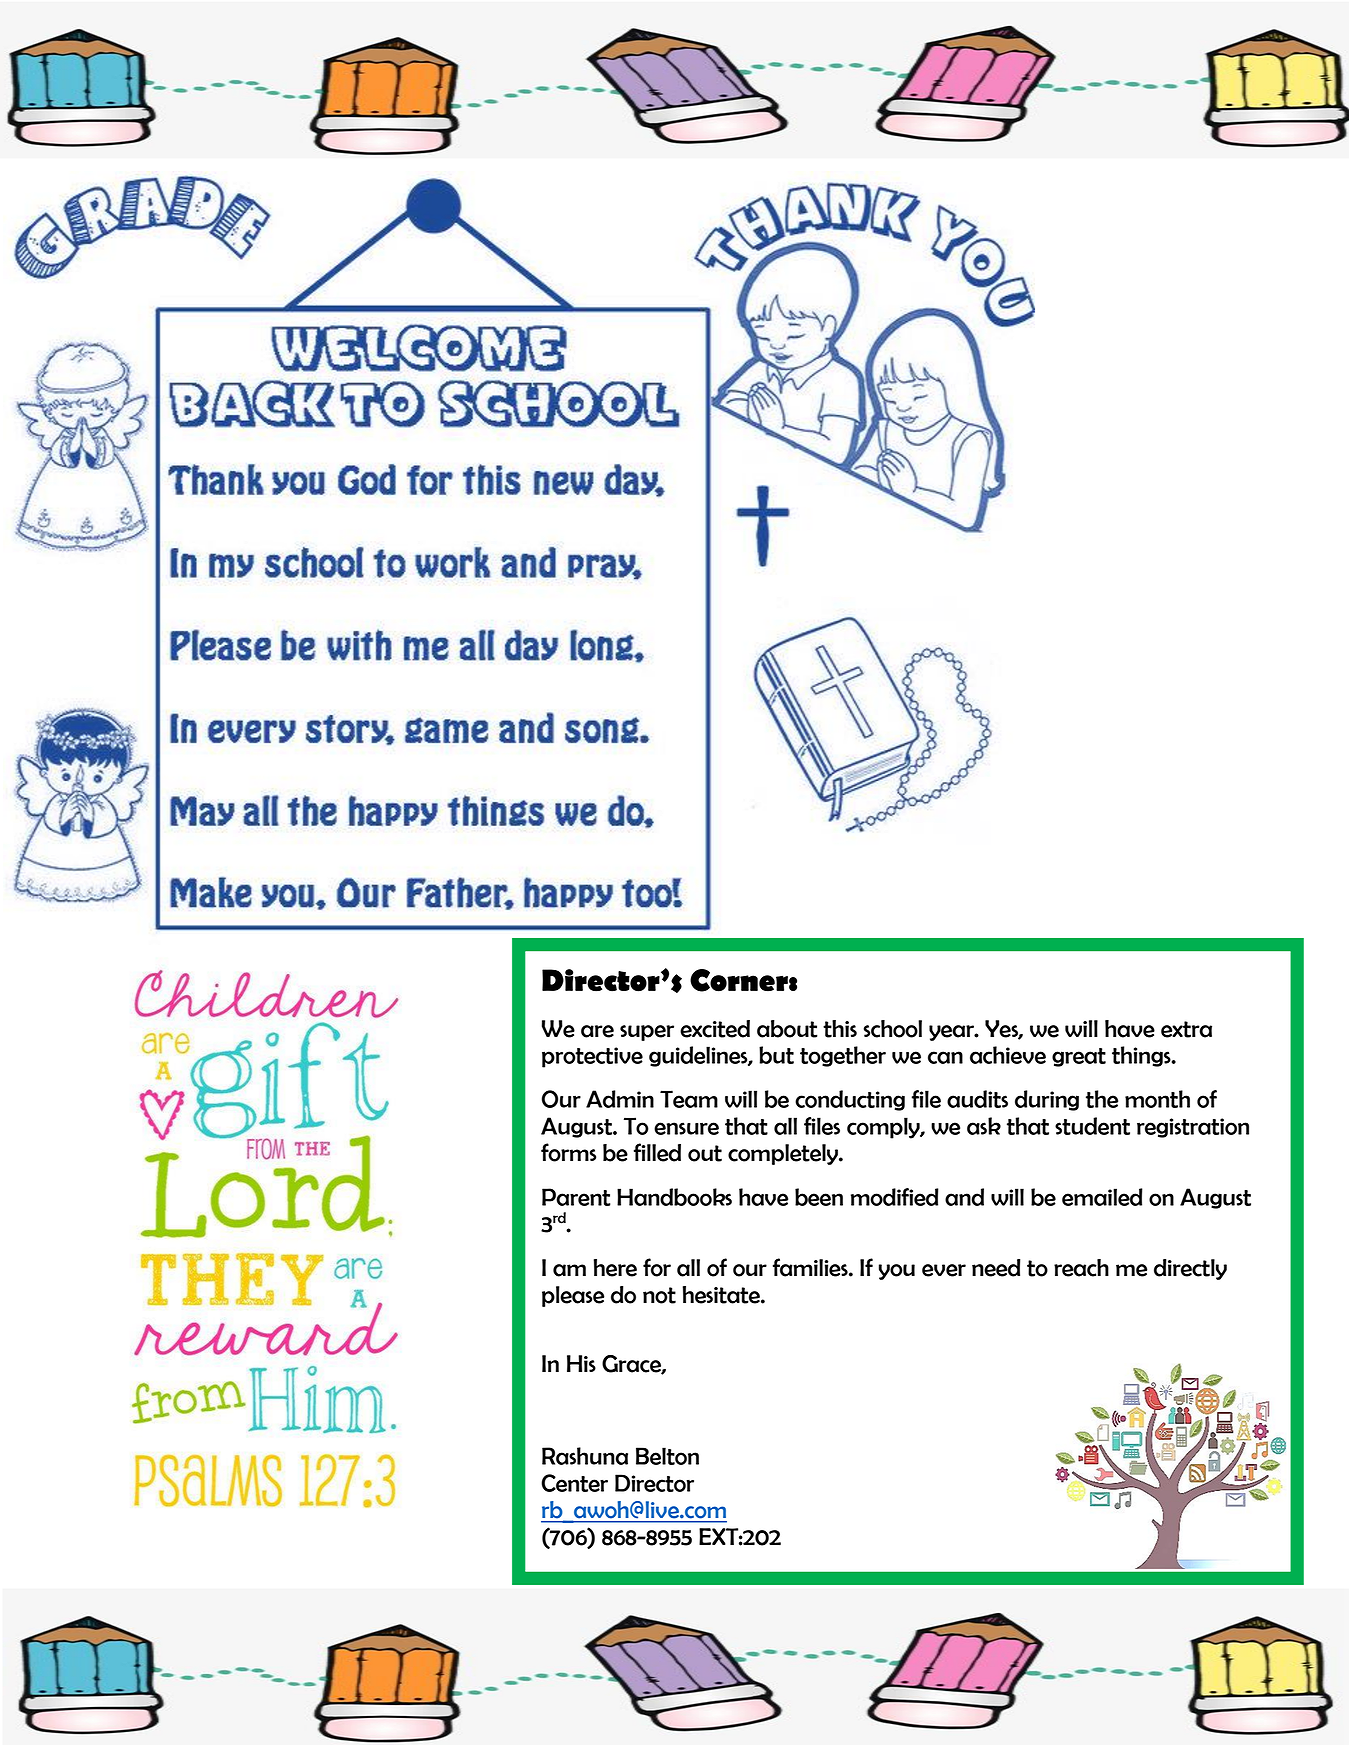  Describe the element at coordinates (647, 1033) in the document. I see `super` at that location.
